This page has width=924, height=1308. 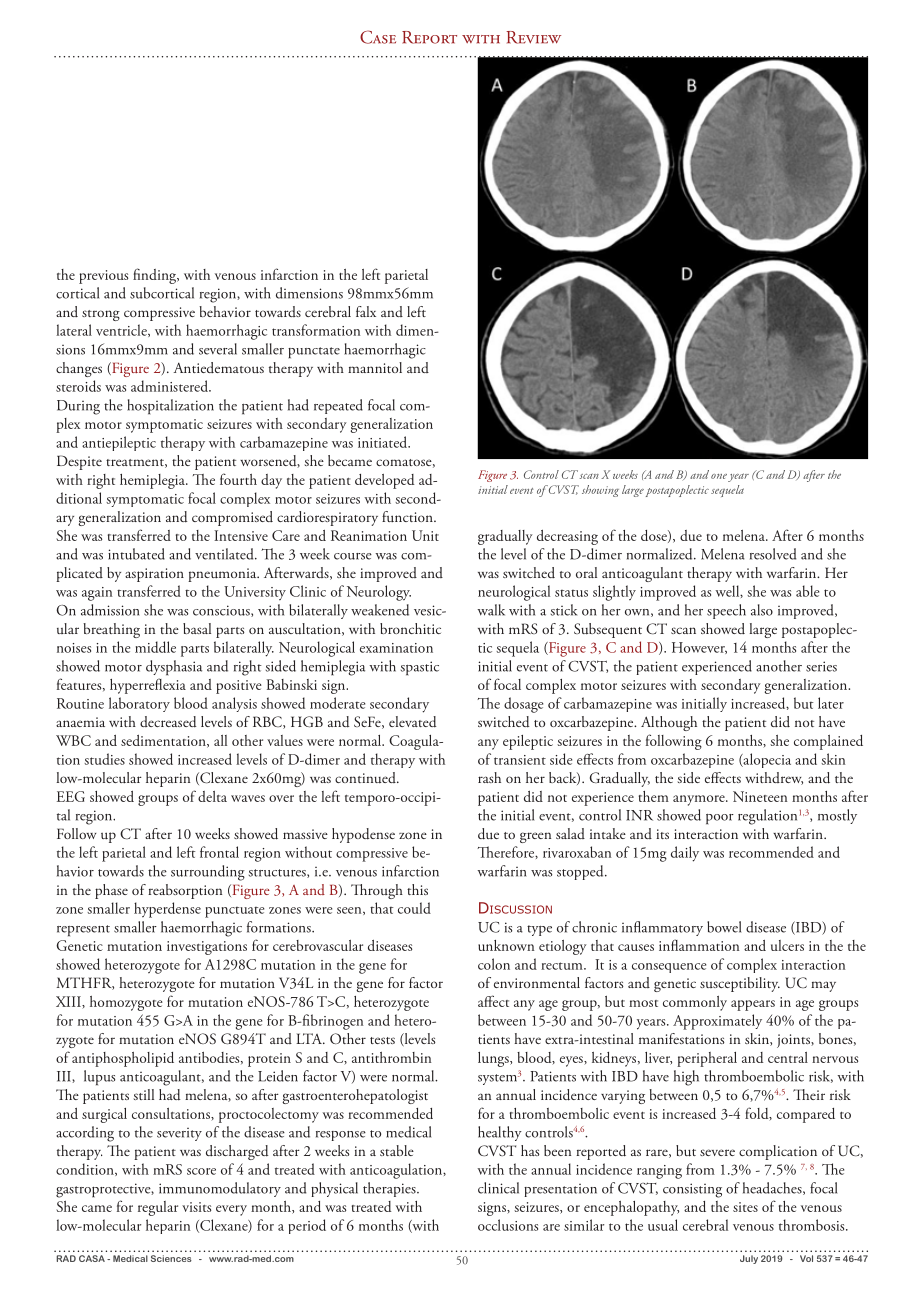 I want to click on spastic, so click(x=420, y=668).
